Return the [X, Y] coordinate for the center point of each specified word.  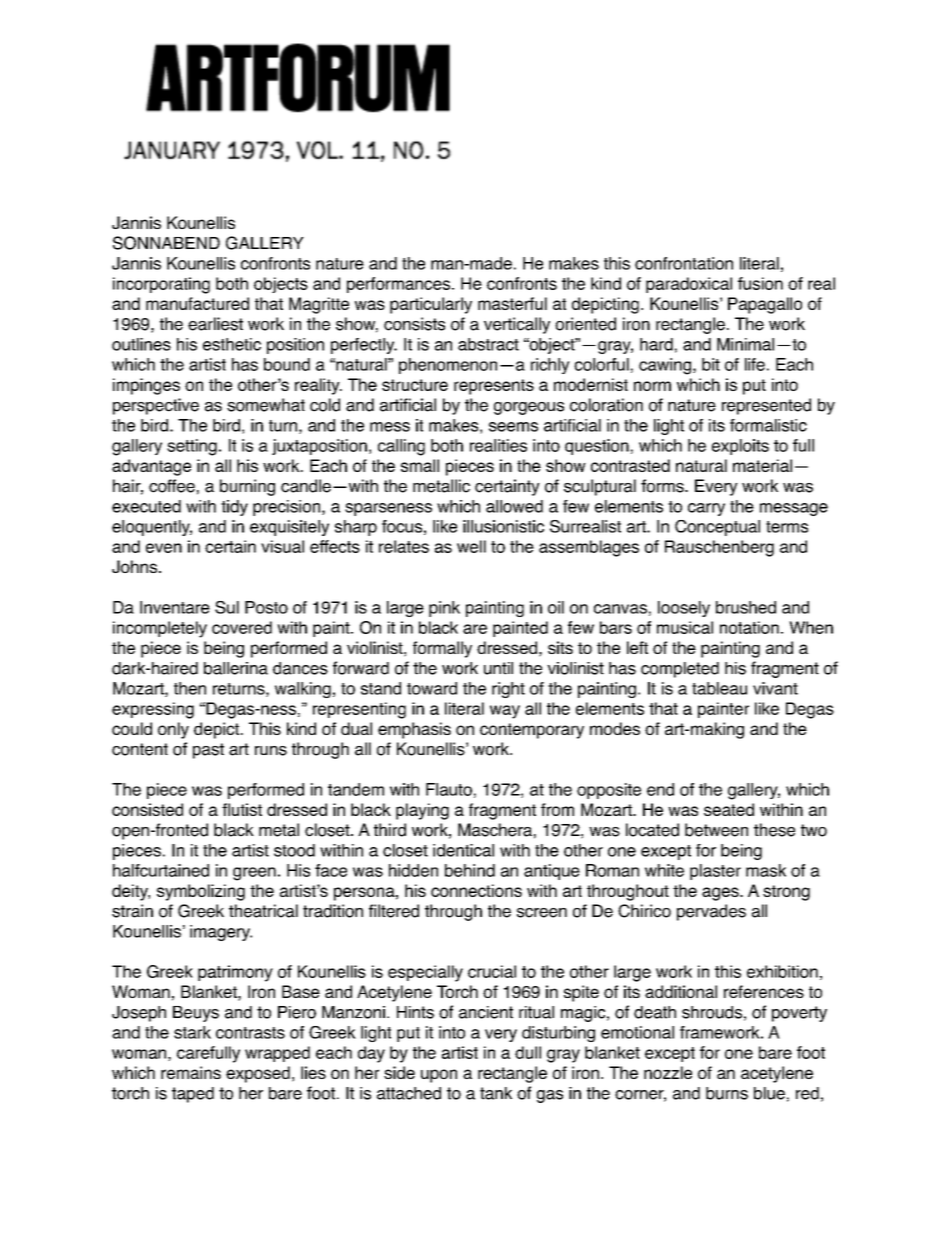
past [208, 751]
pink [444, 609]
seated [729, 809]
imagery [221, 933]
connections [476, 890]
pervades [711, 912]
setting [192, 447]
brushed [746, 607]
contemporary [532, 731]
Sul [227, 607]
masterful [512, 303]
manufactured [197, 303]
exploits [740, 447]
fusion [760, 283]
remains [191, 1072]
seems [513, 427]
